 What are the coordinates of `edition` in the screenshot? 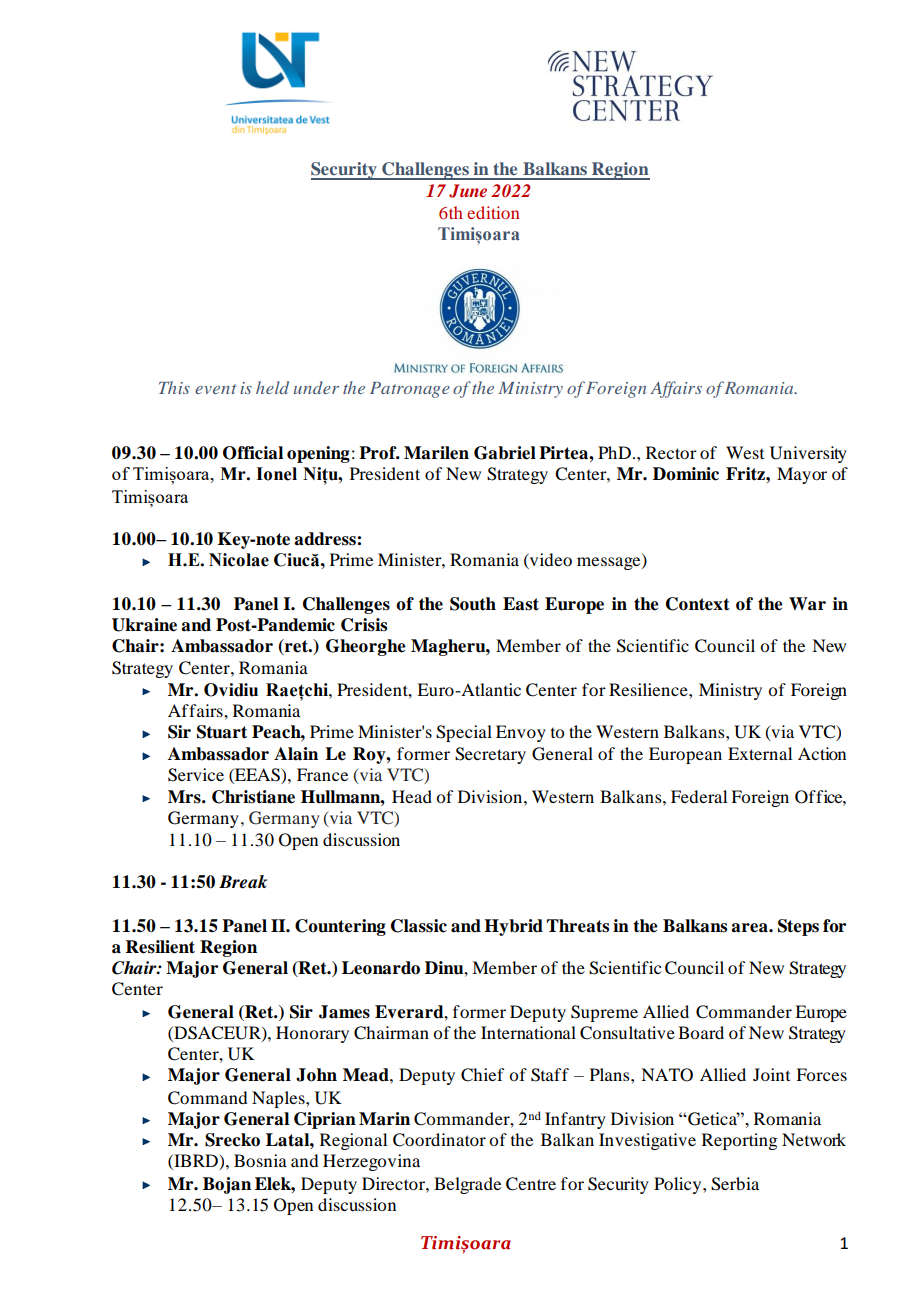 It's located at (493, 212).
